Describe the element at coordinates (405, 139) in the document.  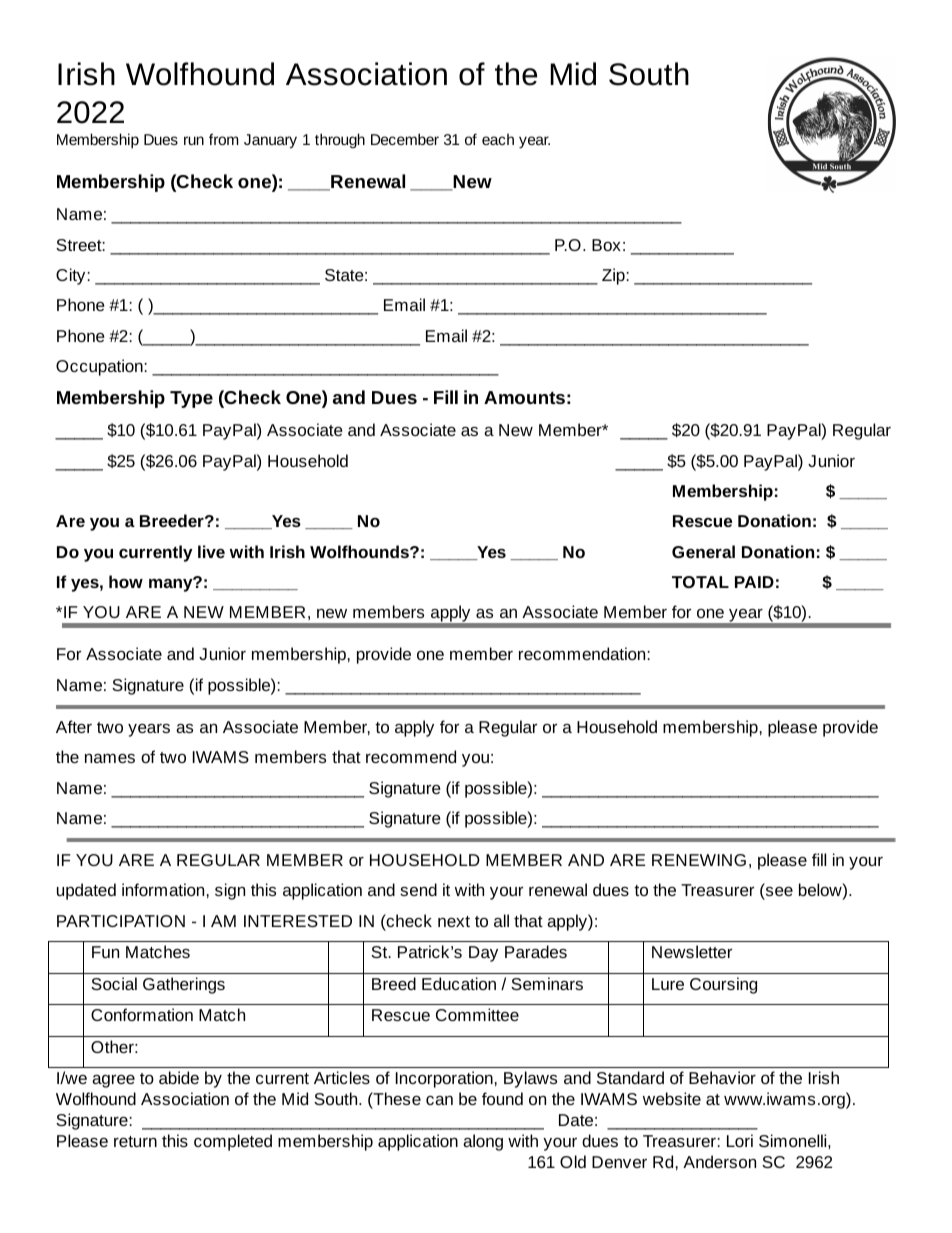
I see `December` at that location.
